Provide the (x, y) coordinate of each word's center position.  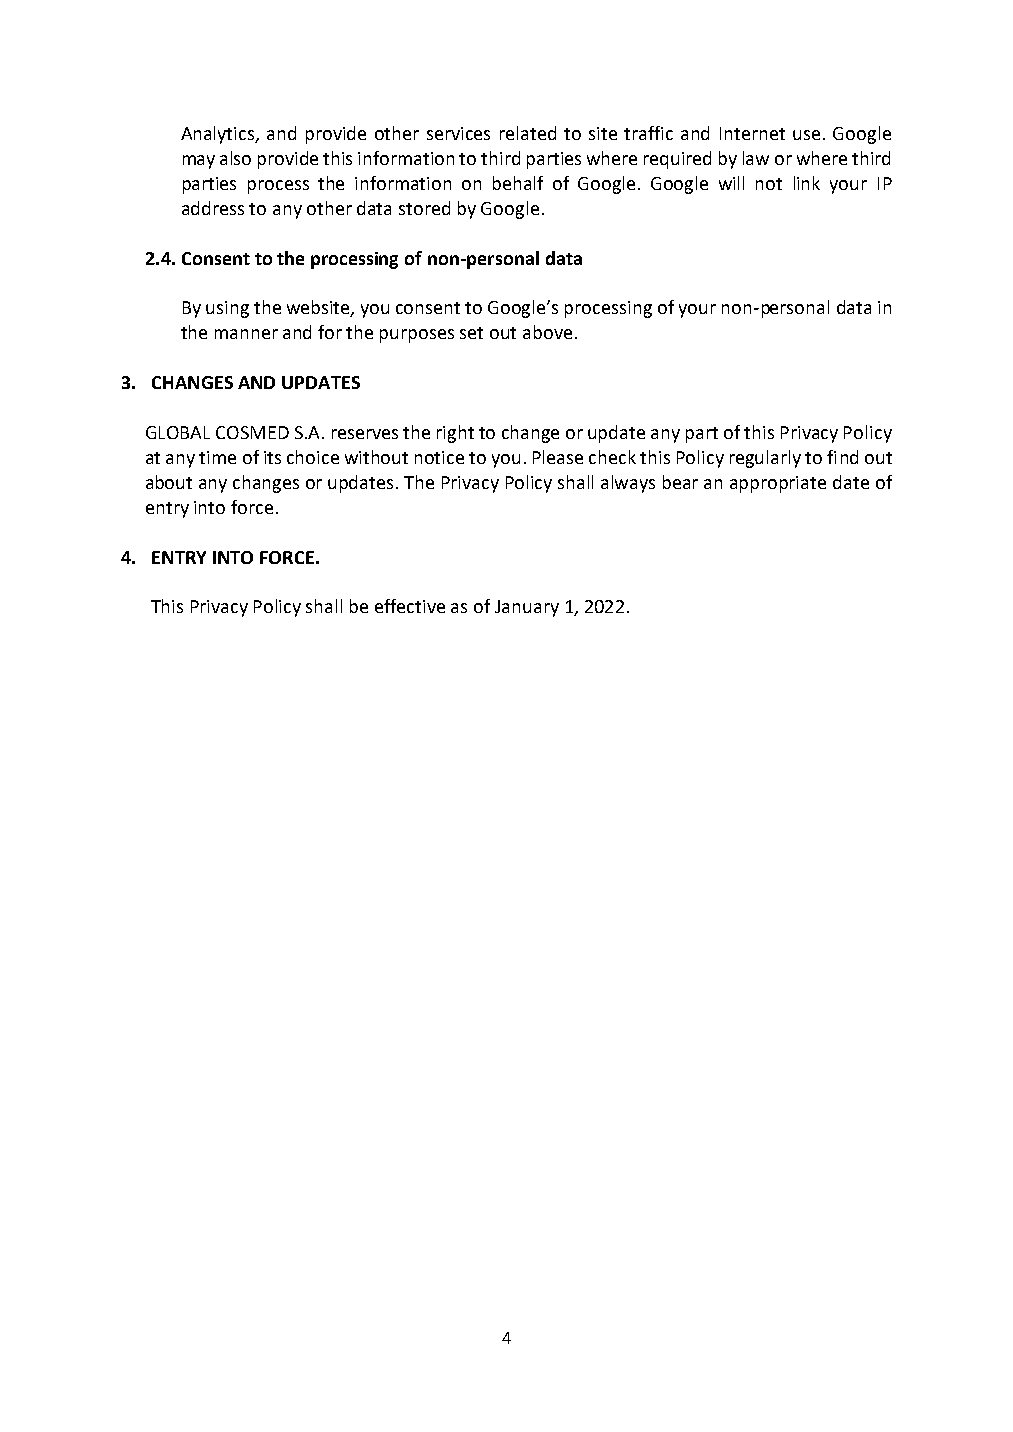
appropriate (778, 484)
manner (246, 334)
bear (680, 482)
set (471, 333)
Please (558, 457)
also (235, 158)
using (227, 309)
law (756, 158)
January (527, 608)
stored (424, 208)
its (272, 457)
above (547, 332)
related (528, 133)
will (731, 183)
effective (410, 606)
